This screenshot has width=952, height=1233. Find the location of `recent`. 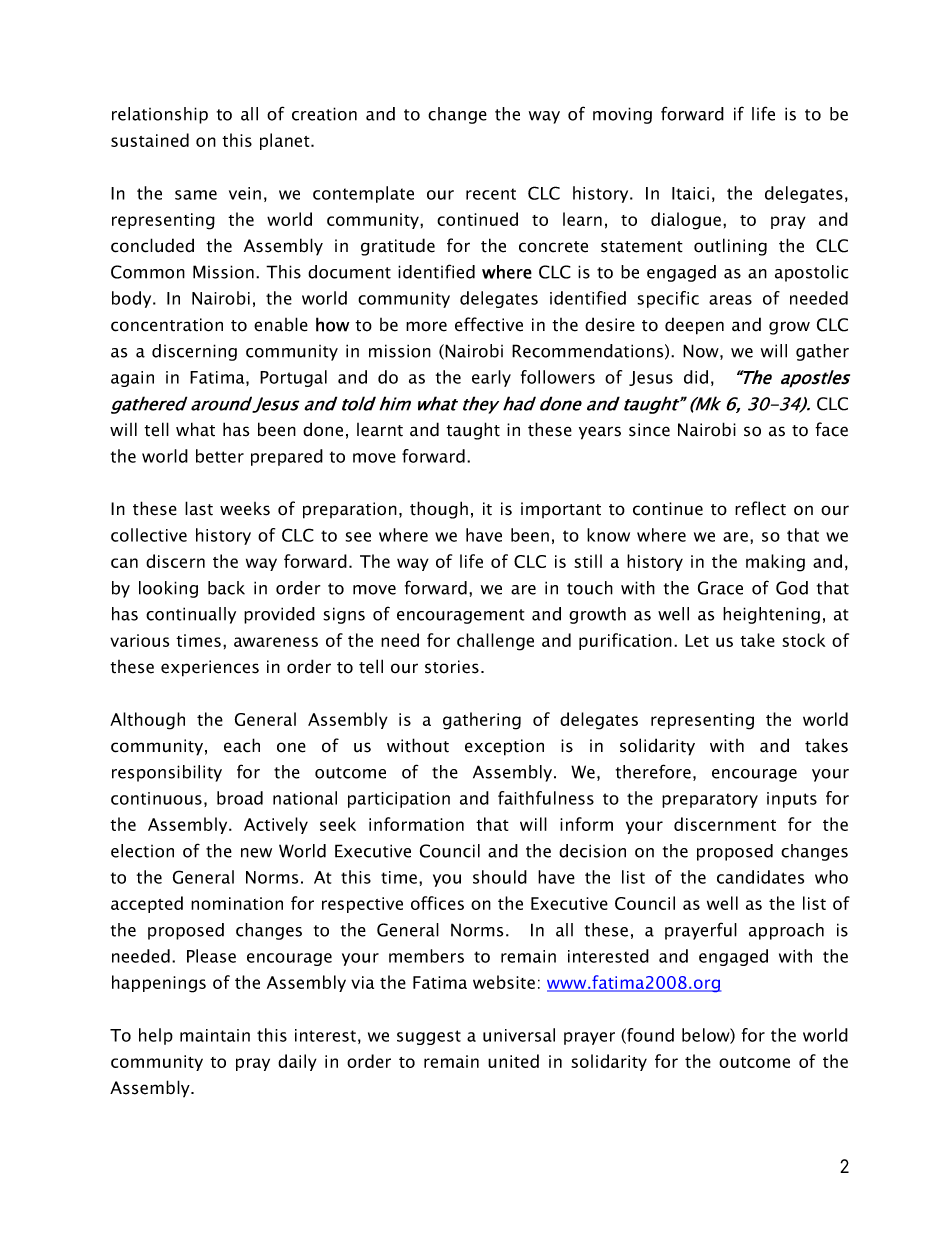

recent is located at coordinates (491, 194).
